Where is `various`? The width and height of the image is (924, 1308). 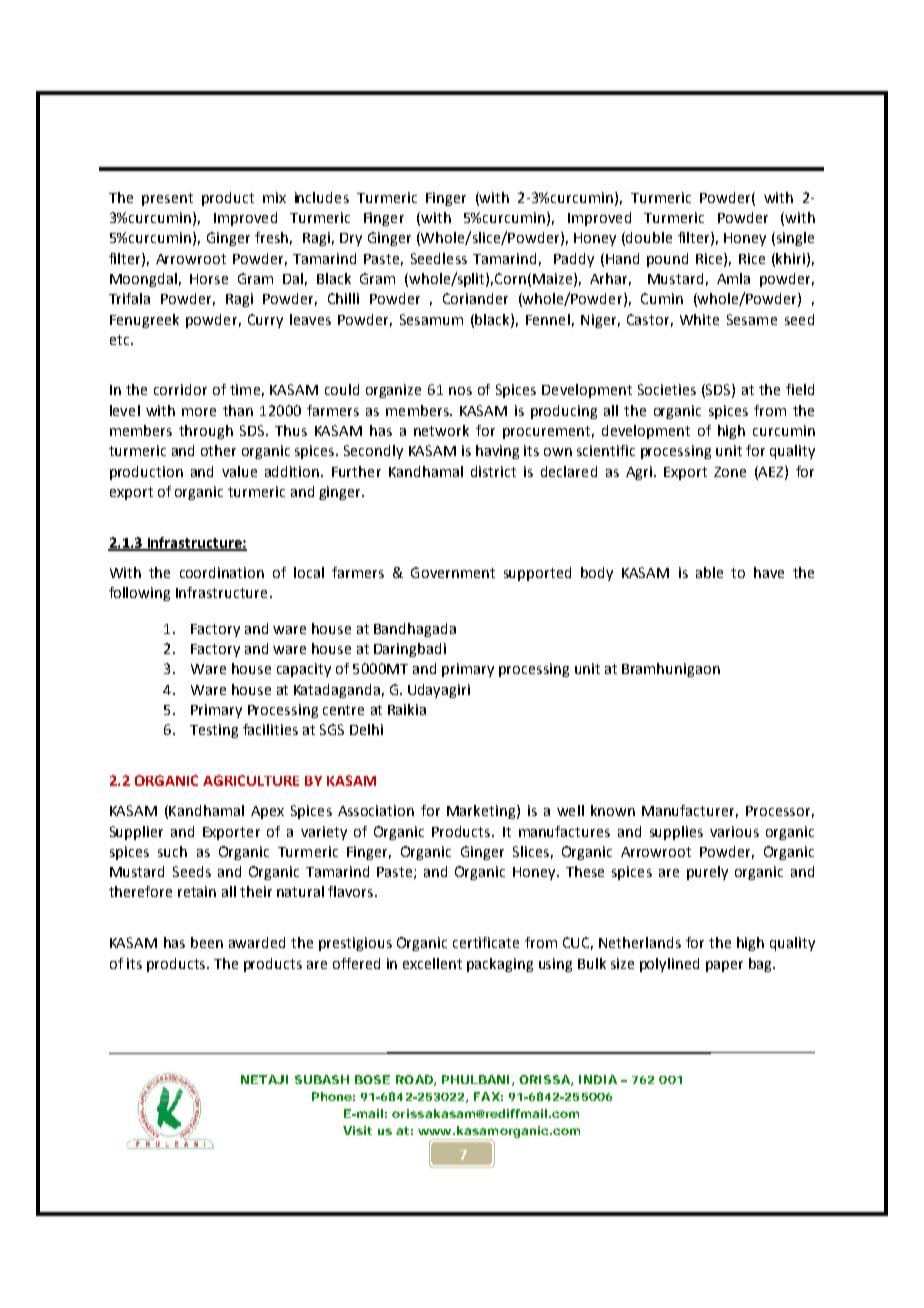 various is located at coordinates (734, 831).
